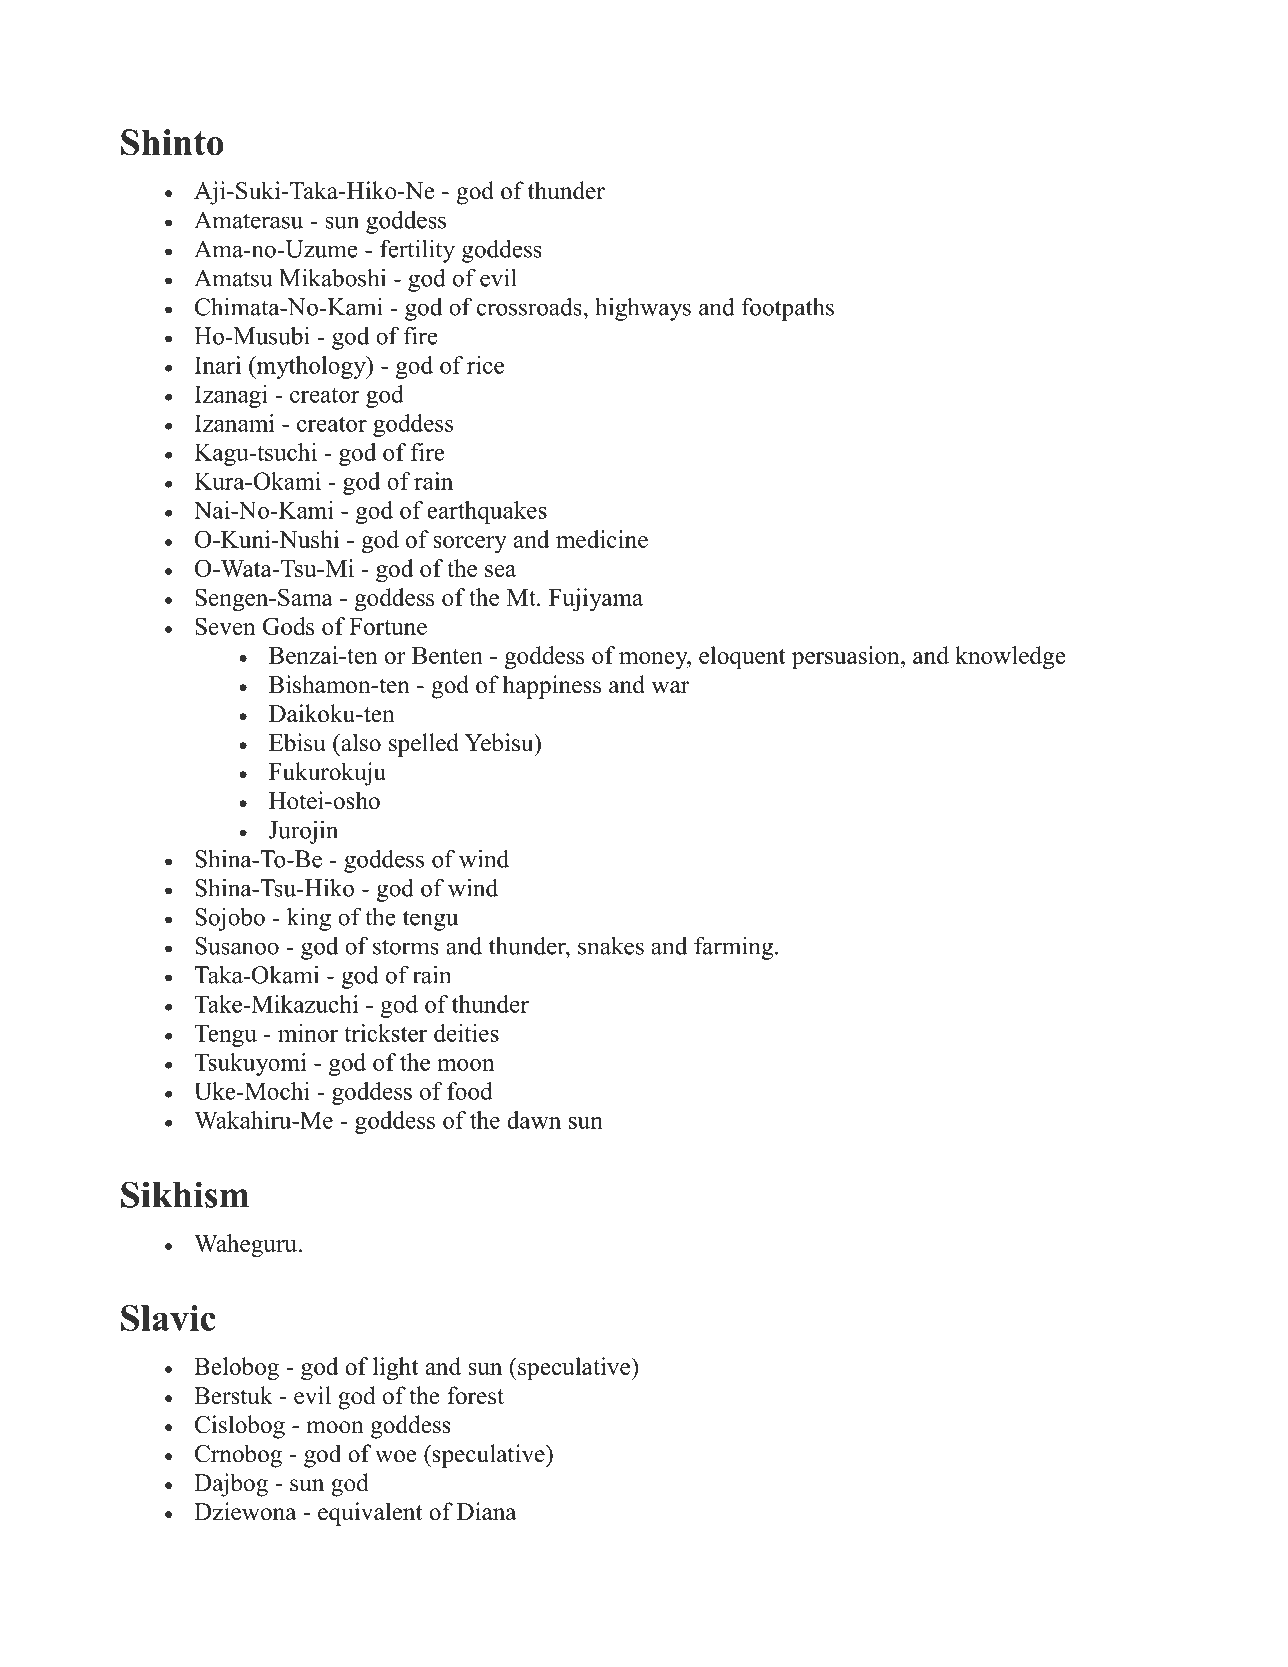 The width and height of the screenshot is (1288, 1667). Describe the element at coordinates (529, 306) in the screenshot. I see `crossroads` at that location.
